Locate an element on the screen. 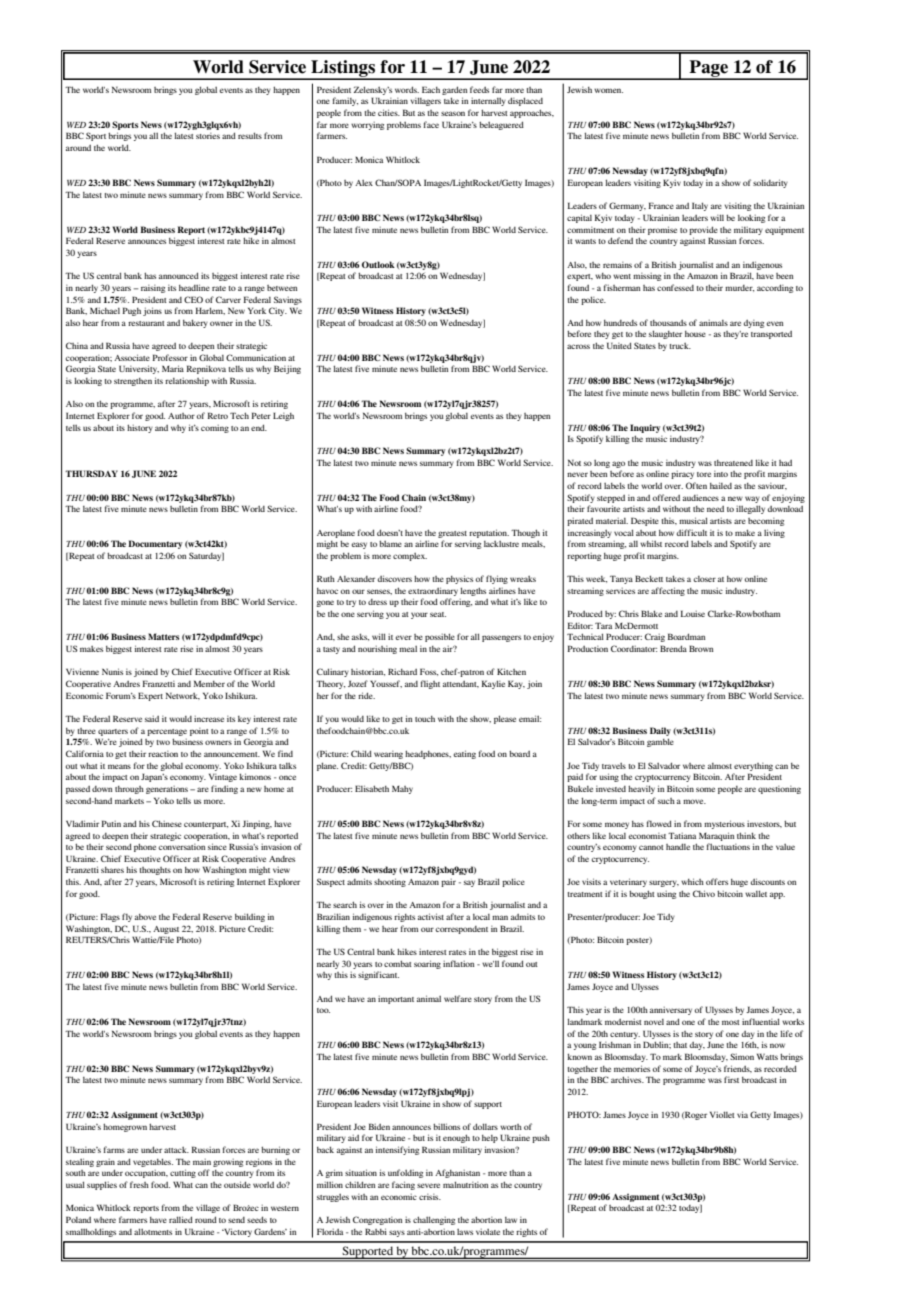  Brown is located at coordinates (701, 648).
